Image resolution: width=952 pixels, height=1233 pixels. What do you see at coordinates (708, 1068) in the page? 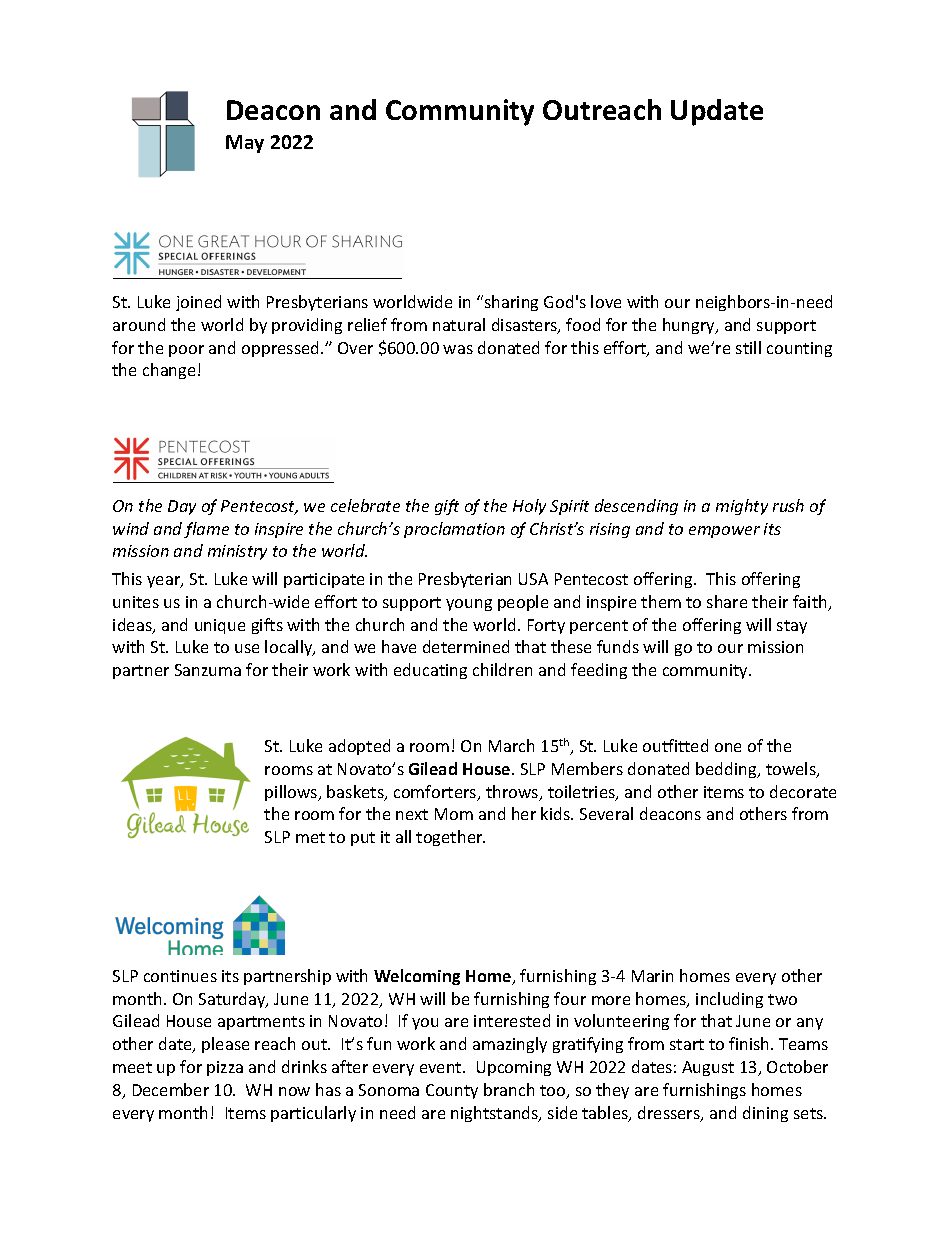
I see `August` at bounding box center [708, 1068].
